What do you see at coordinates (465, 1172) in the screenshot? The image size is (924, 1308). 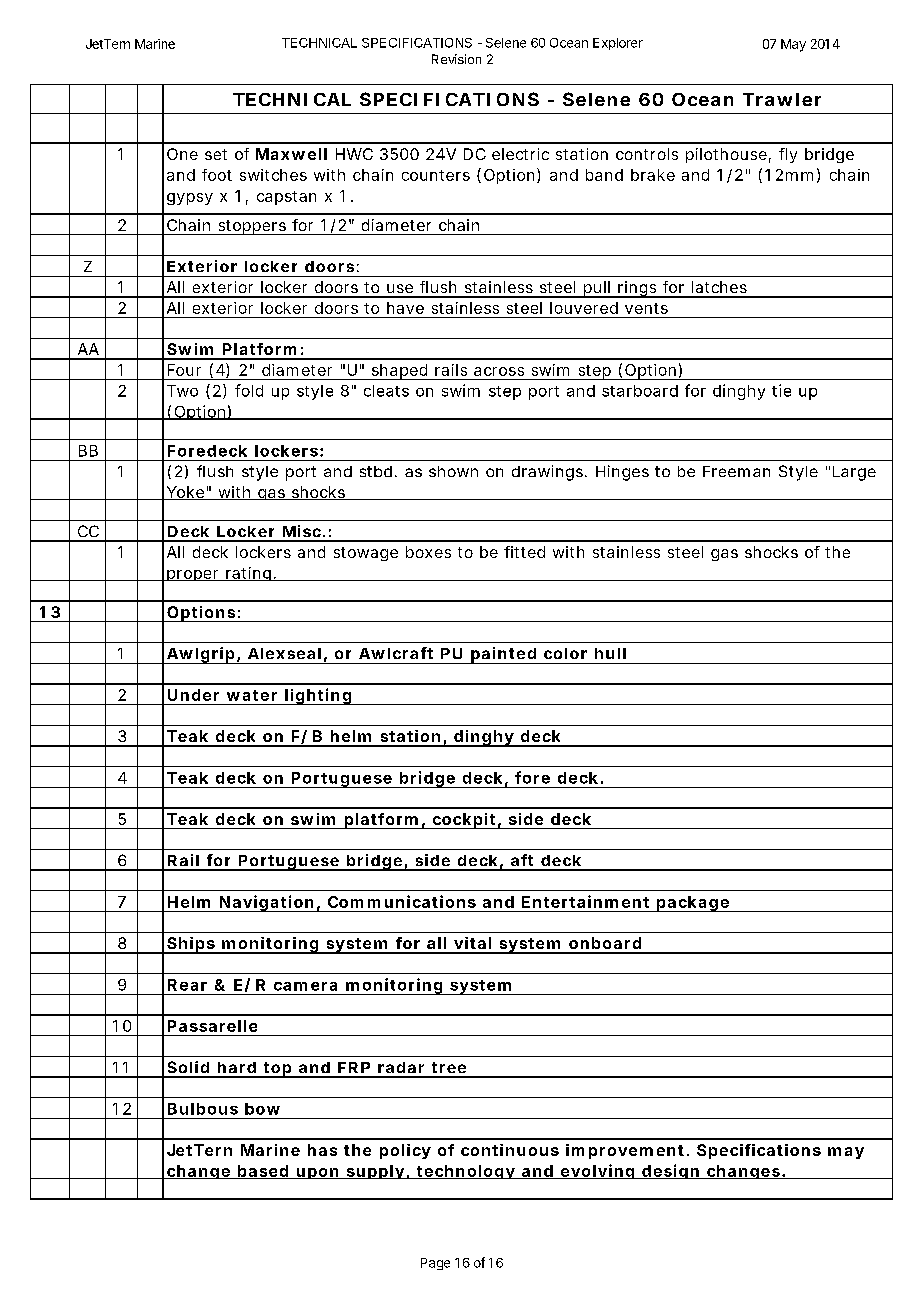 I see `technology` at bounding box center [465, 1172].
